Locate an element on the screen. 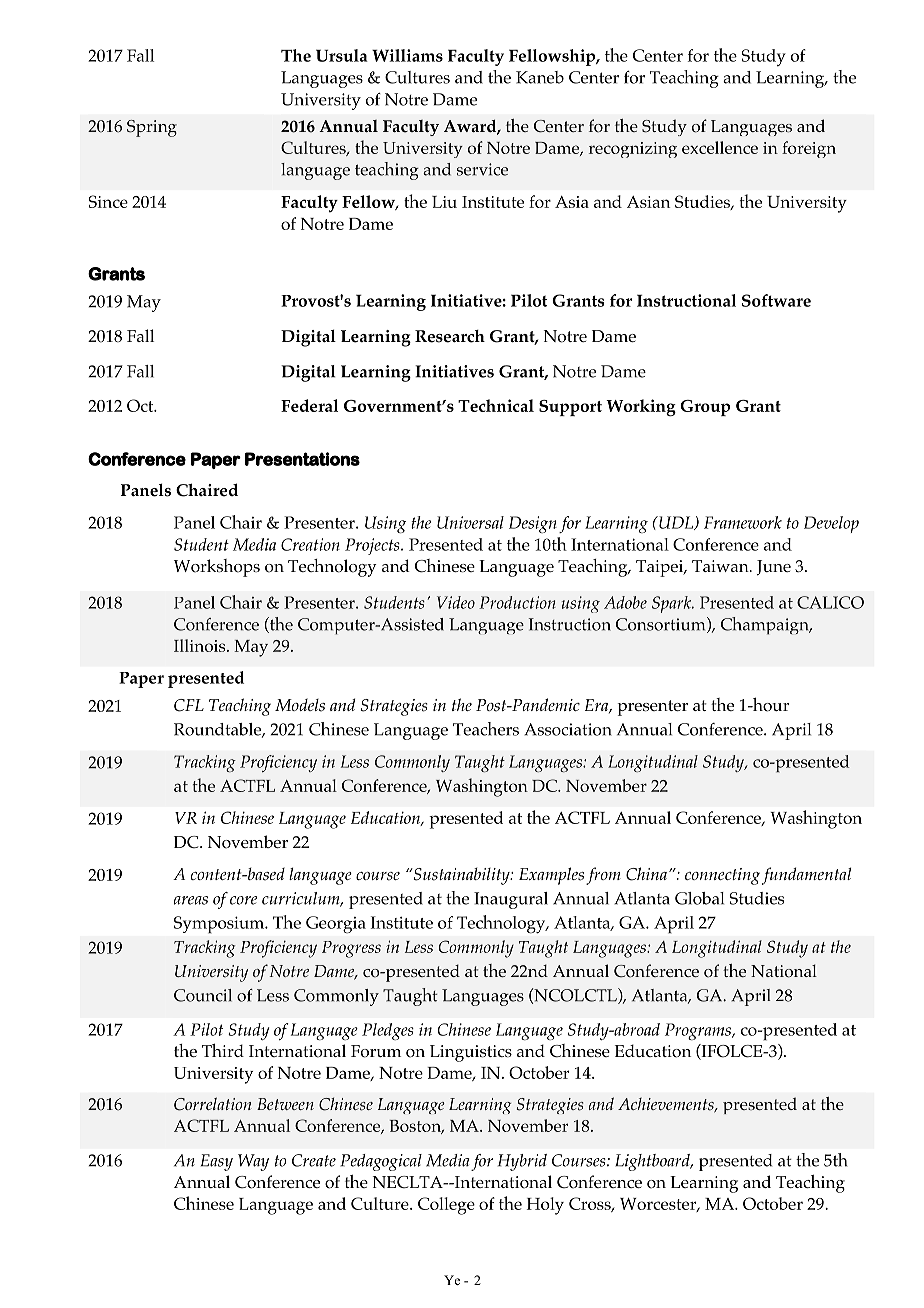 This screenshot has height=1308, width=924. Teachers is located at coordinates (486, 729).
